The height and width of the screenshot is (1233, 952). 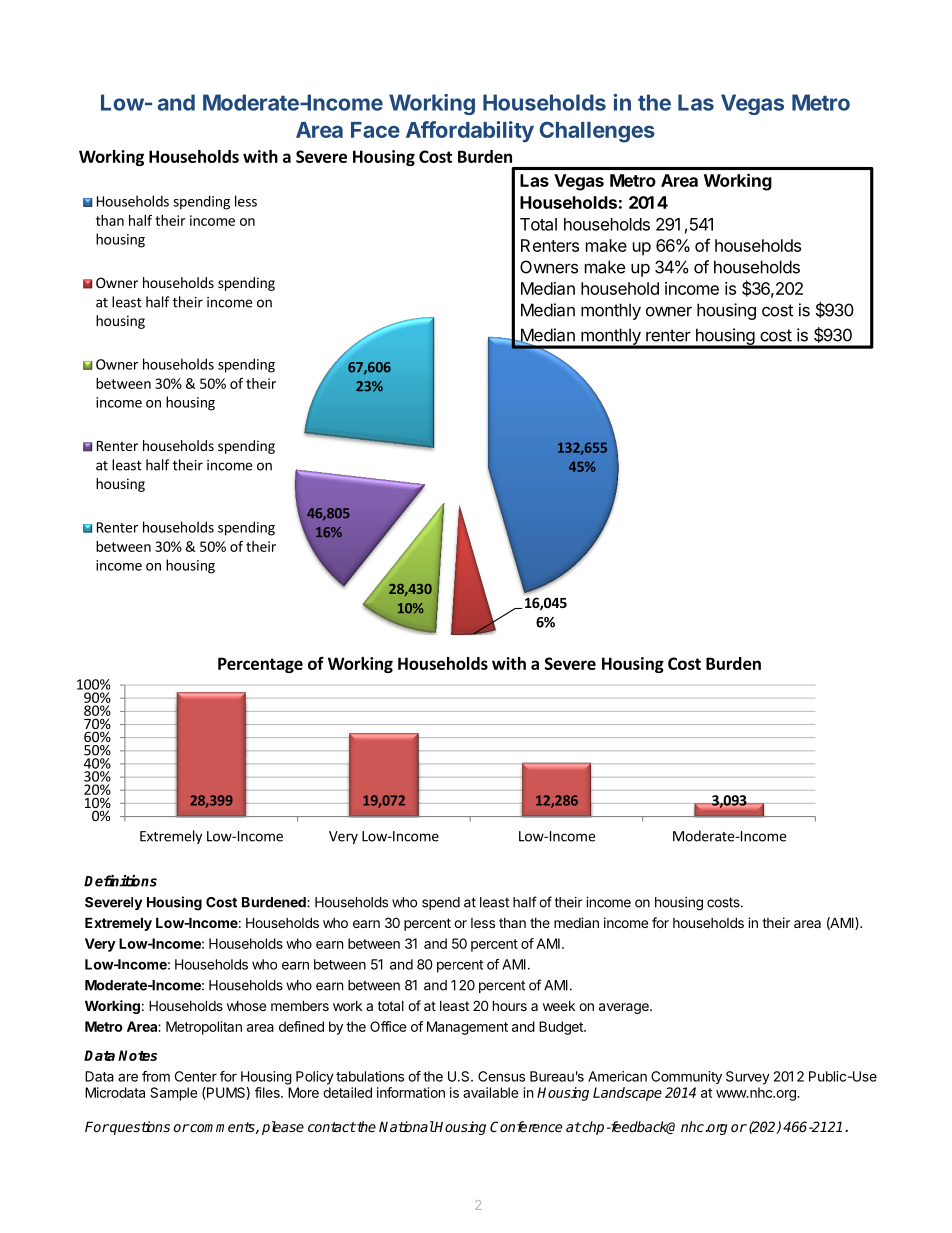 What do you see at coordinates (411, 1092) in the screenshot?
I see `information` at bounding box center [411, 1092].
